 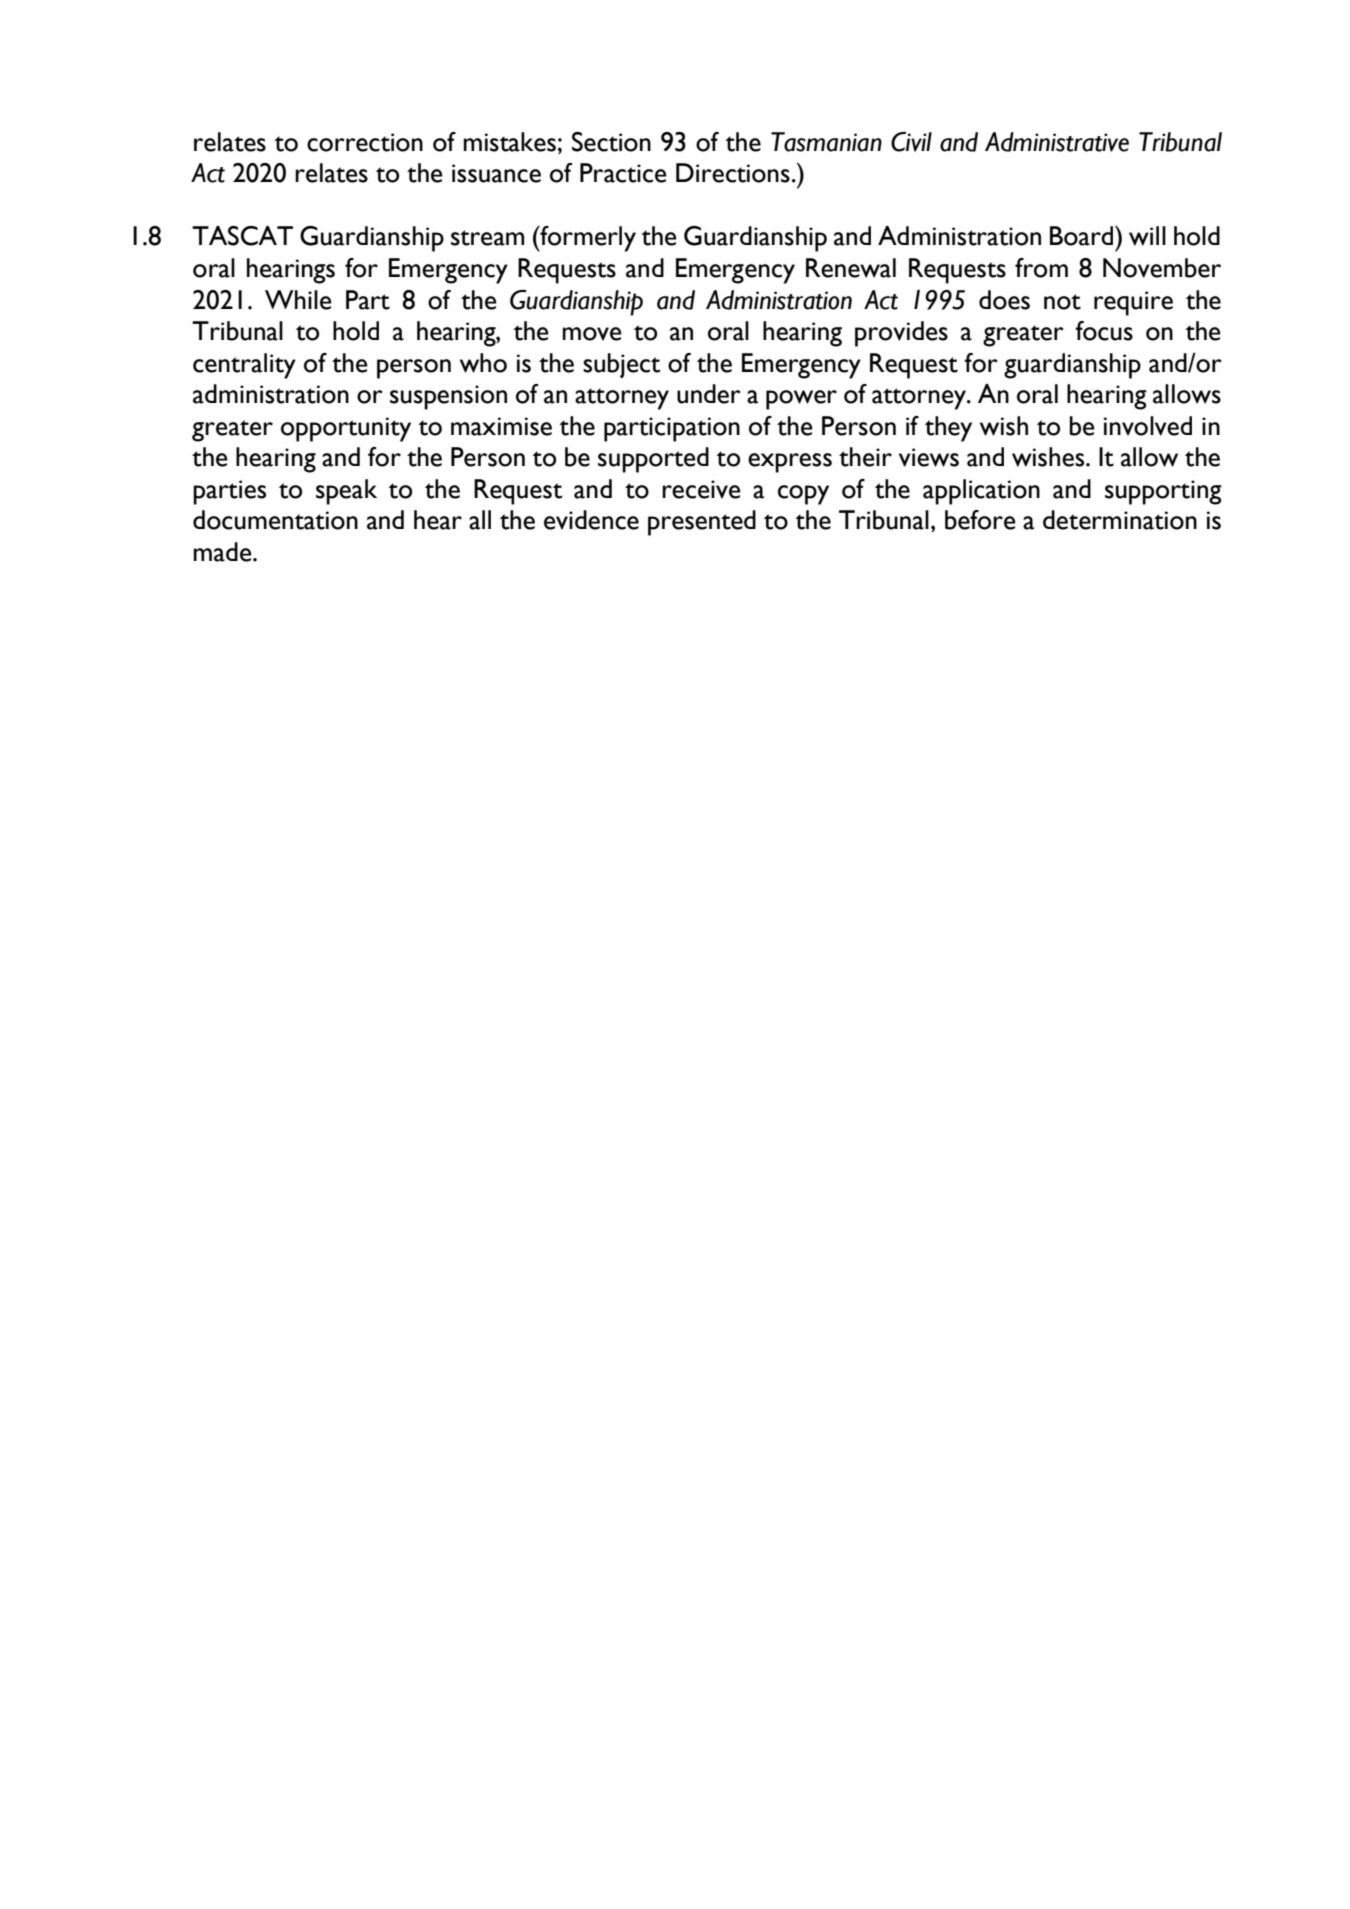 I want to click on supported, so click(x=653, y=460).
